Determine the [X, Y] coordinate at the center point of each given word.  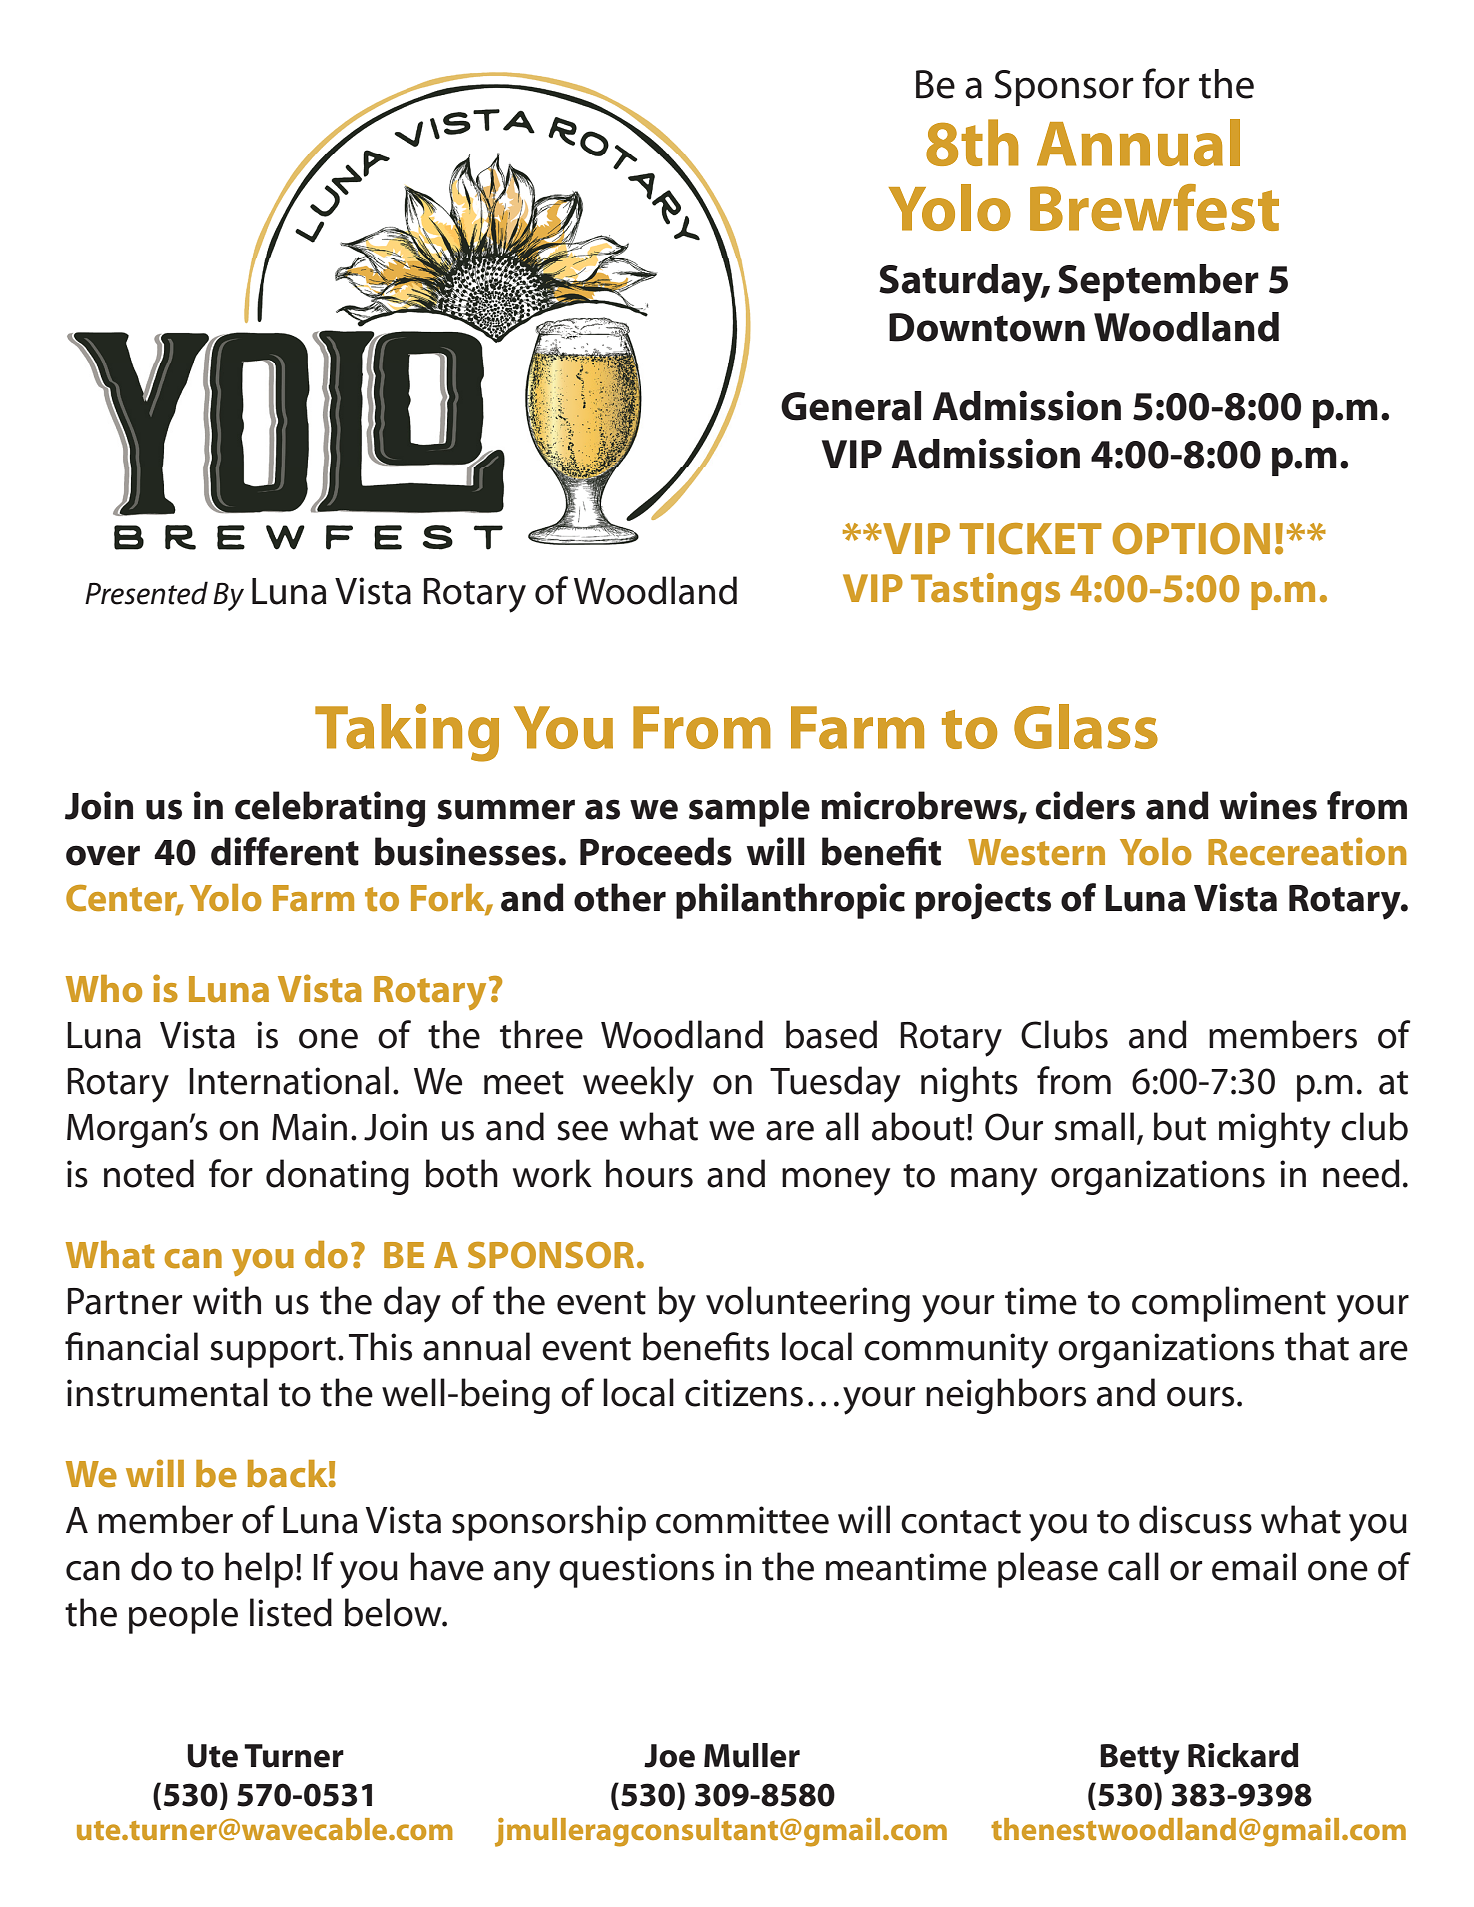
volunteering [808, 1304]
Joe [669, 1756]
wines [1268, 805]
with [227, 1300]
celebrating [330, 809]
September [1158, 282]
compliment [1229, 1304]
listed [291, 1612]
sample [749, 809]
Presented [146, 593]
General [851, 406]
